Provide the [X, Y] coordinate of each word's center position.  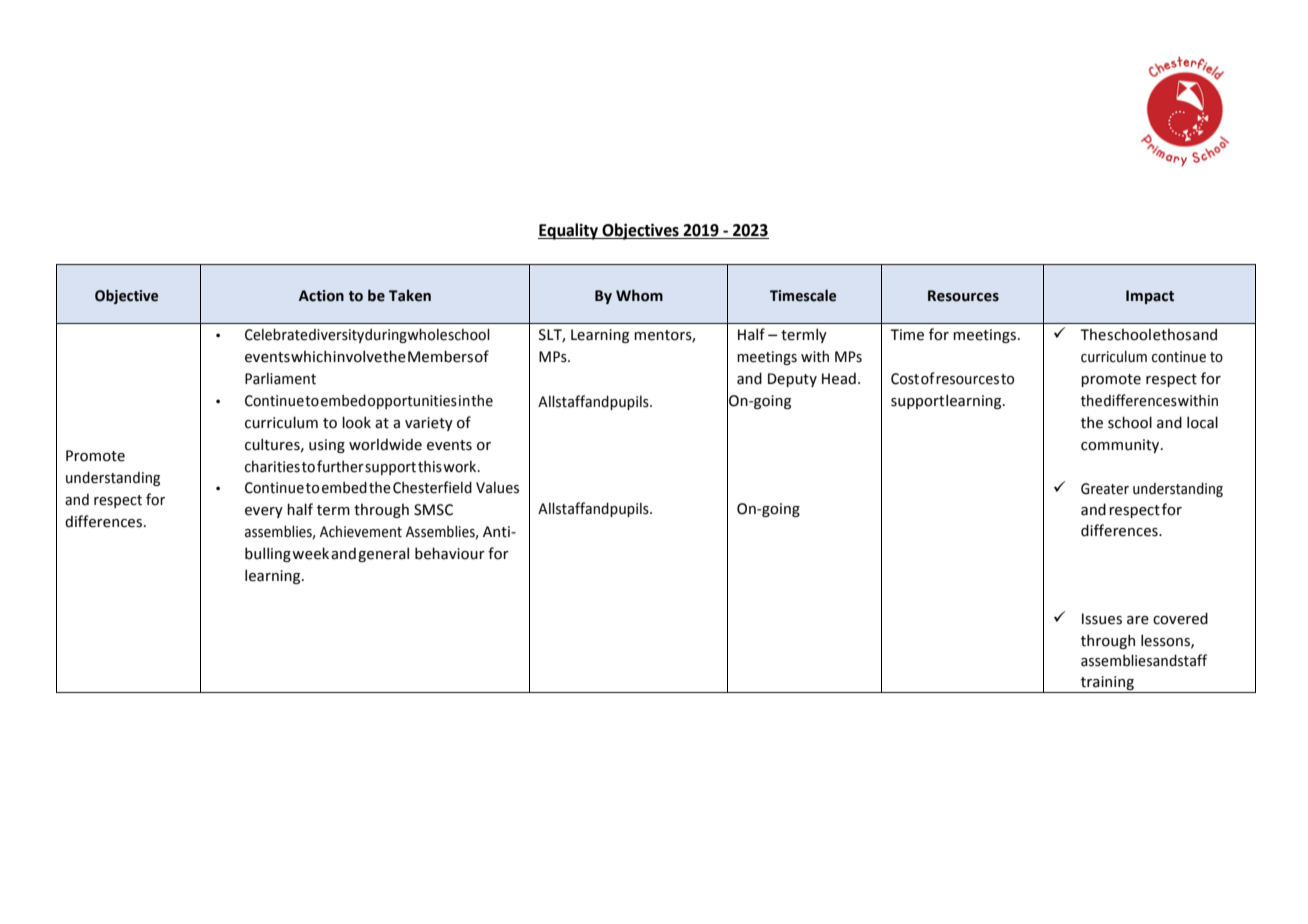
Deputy [792, 380]
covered [1180, 618]
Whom [639, 295]
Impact [1150, 297]
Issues [1102, 619]
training [1107, 684]
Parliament [280, 378]
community [1121, 446]
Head [839, 378]
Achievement [361, 531]
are [1138, 620]
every [264, 512]
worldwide [385, 444]
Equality [569, 231]
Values [497, 487]
